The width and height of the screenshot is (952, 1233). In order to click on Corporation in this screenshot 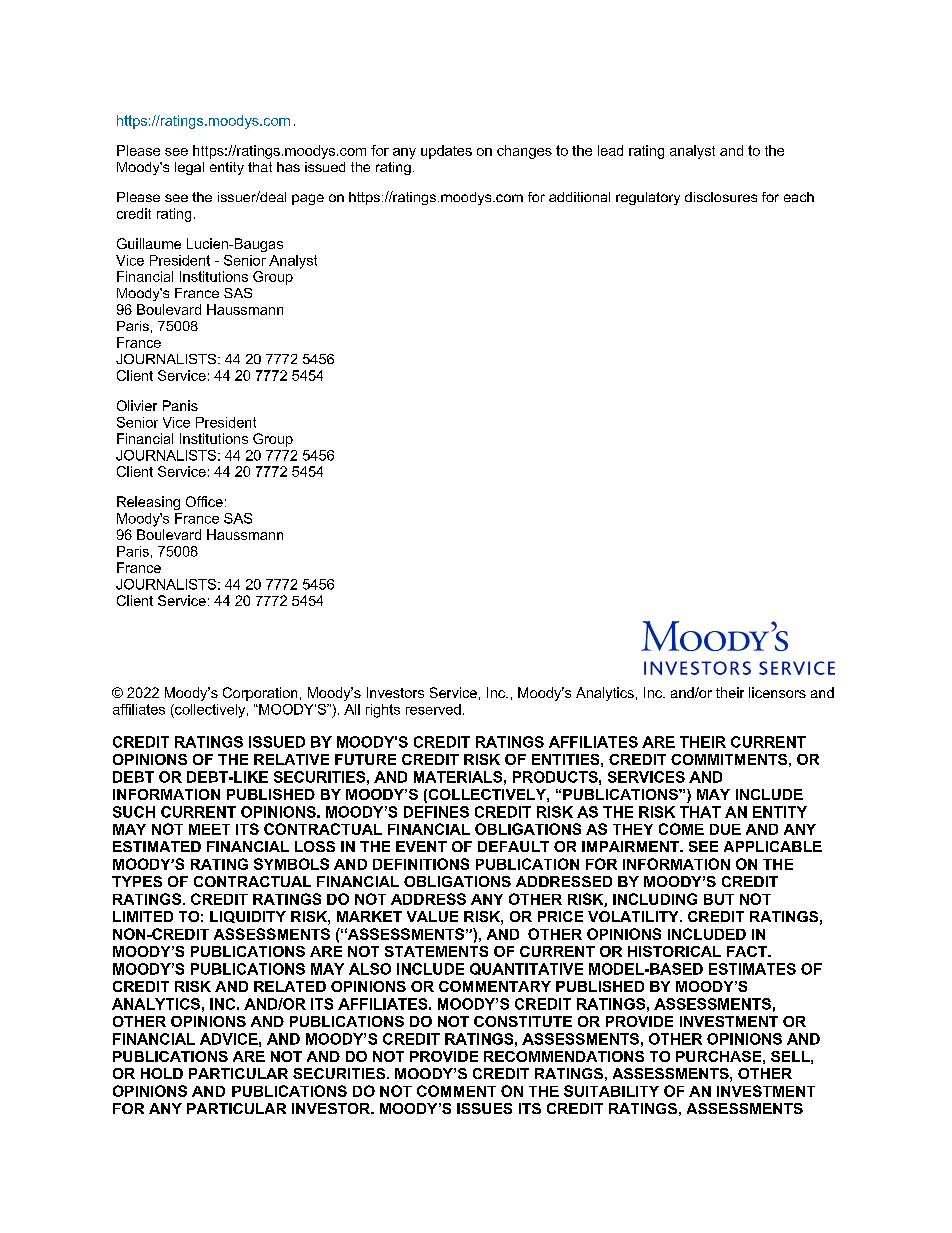, I will do `click(260, 694)`.
